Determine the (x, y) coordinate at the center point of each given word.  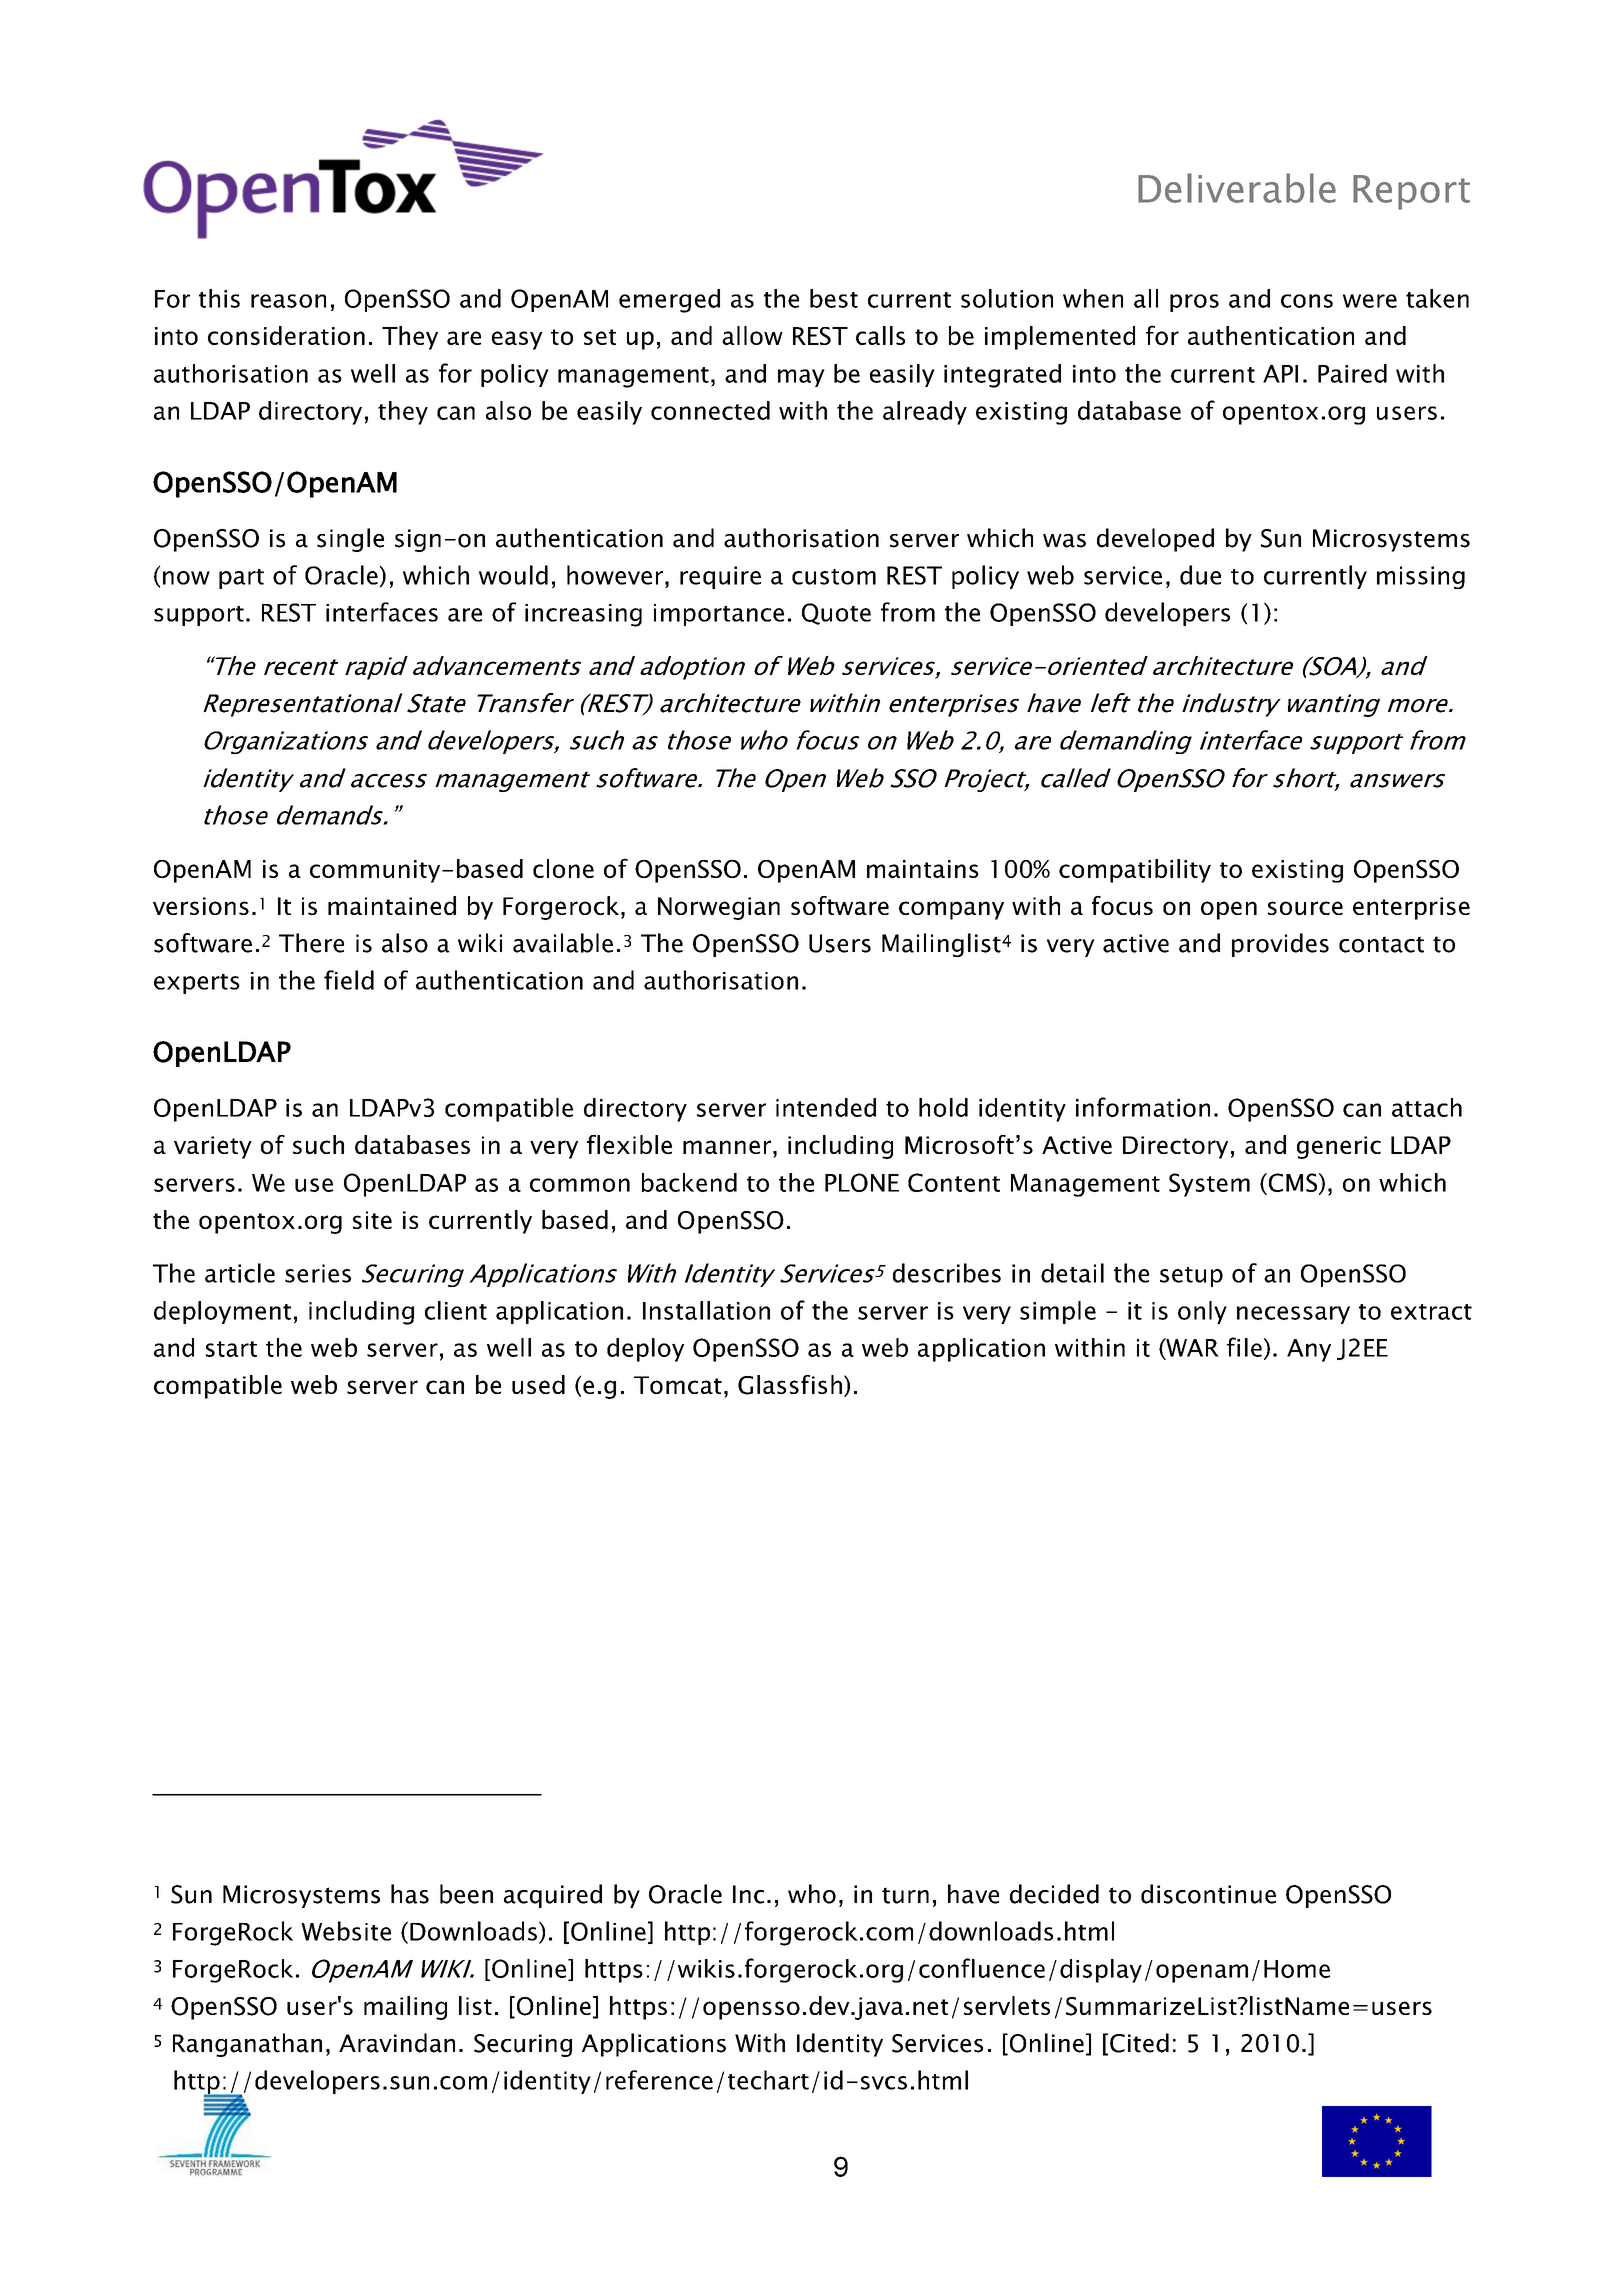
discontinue (1208, 1894)
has (410, 1894)
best (834, 298)
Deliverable (1237, 188)
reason (288, 301)
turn (905, 1895)
